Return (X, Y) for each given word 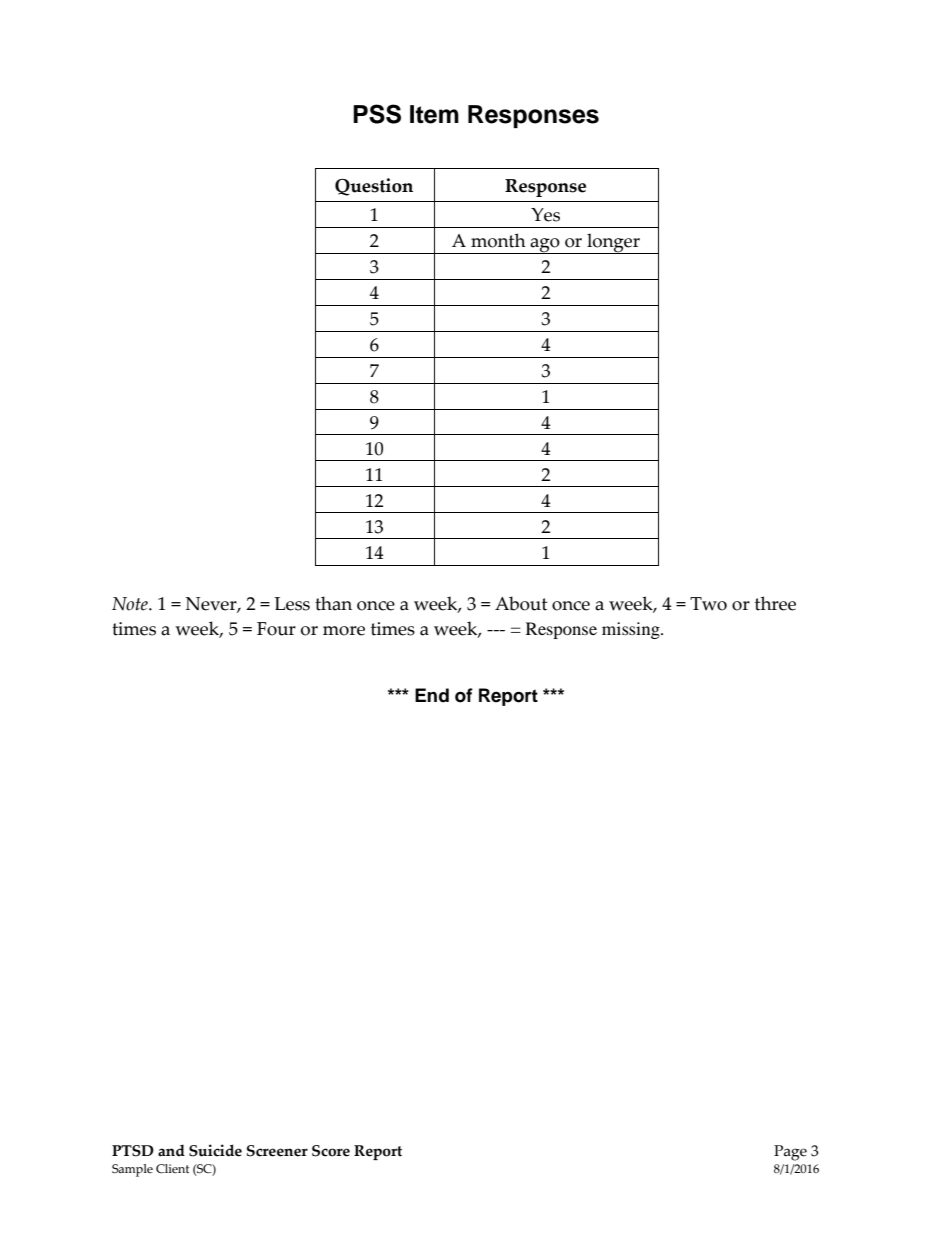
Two (708, 604)
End (432, 695)
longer (613, 243)
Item (434, 114)
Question (374, 187)
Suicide (215, 1150)
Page (790, 1153)
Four (276, 629)
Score (331, 1151)
